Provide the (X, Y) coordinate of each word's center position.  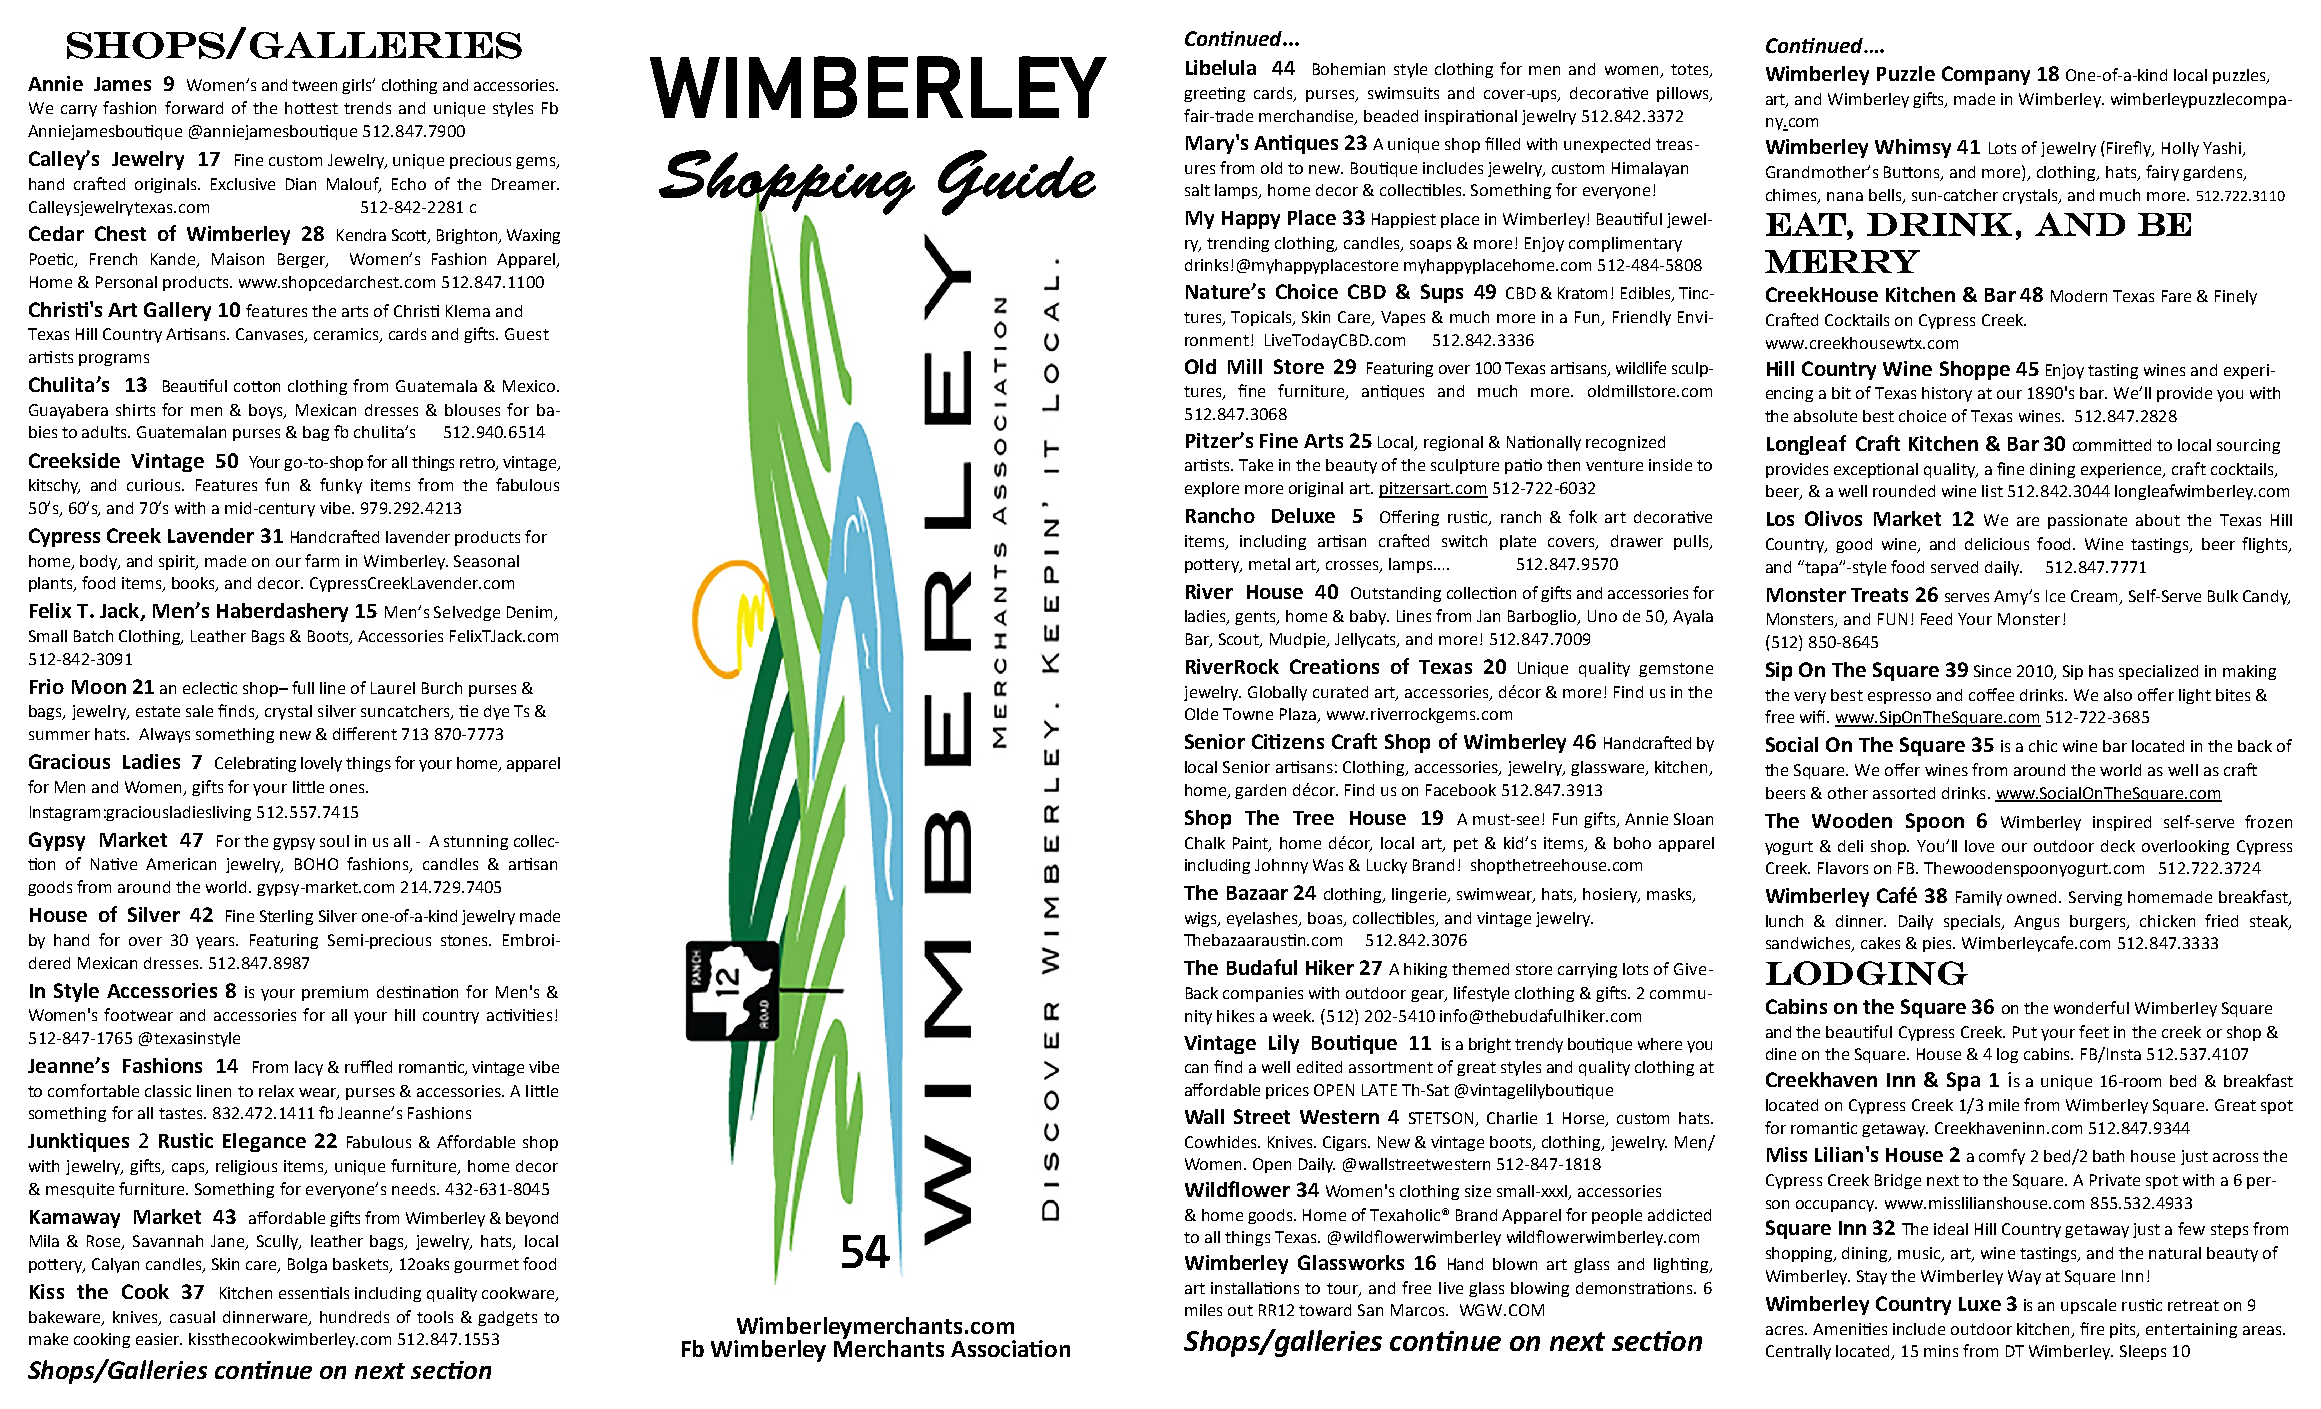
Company (1986, 75)
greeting (1214, 94)
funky (341, 486)
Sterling (286, 917)
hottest (311, 108)
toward (1325, 1310)
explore (1212, 489)
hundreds (354, 1317)
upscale (2088, 1306)
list (1992, 491)
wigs (1202, 919)
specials (1974, 922)
